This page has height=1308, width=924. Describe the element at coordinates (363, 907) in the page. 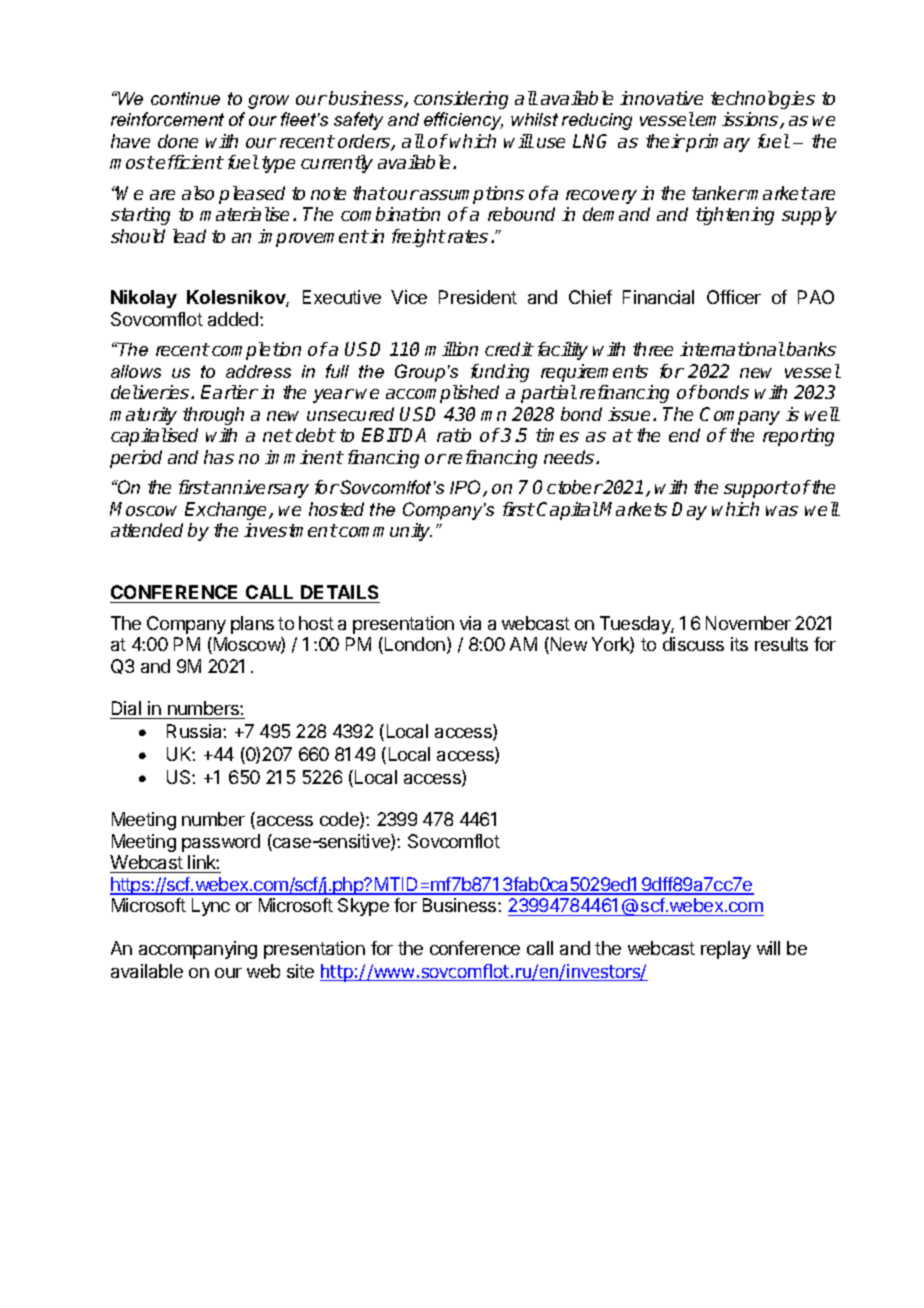

I see `Skype` at that location.
